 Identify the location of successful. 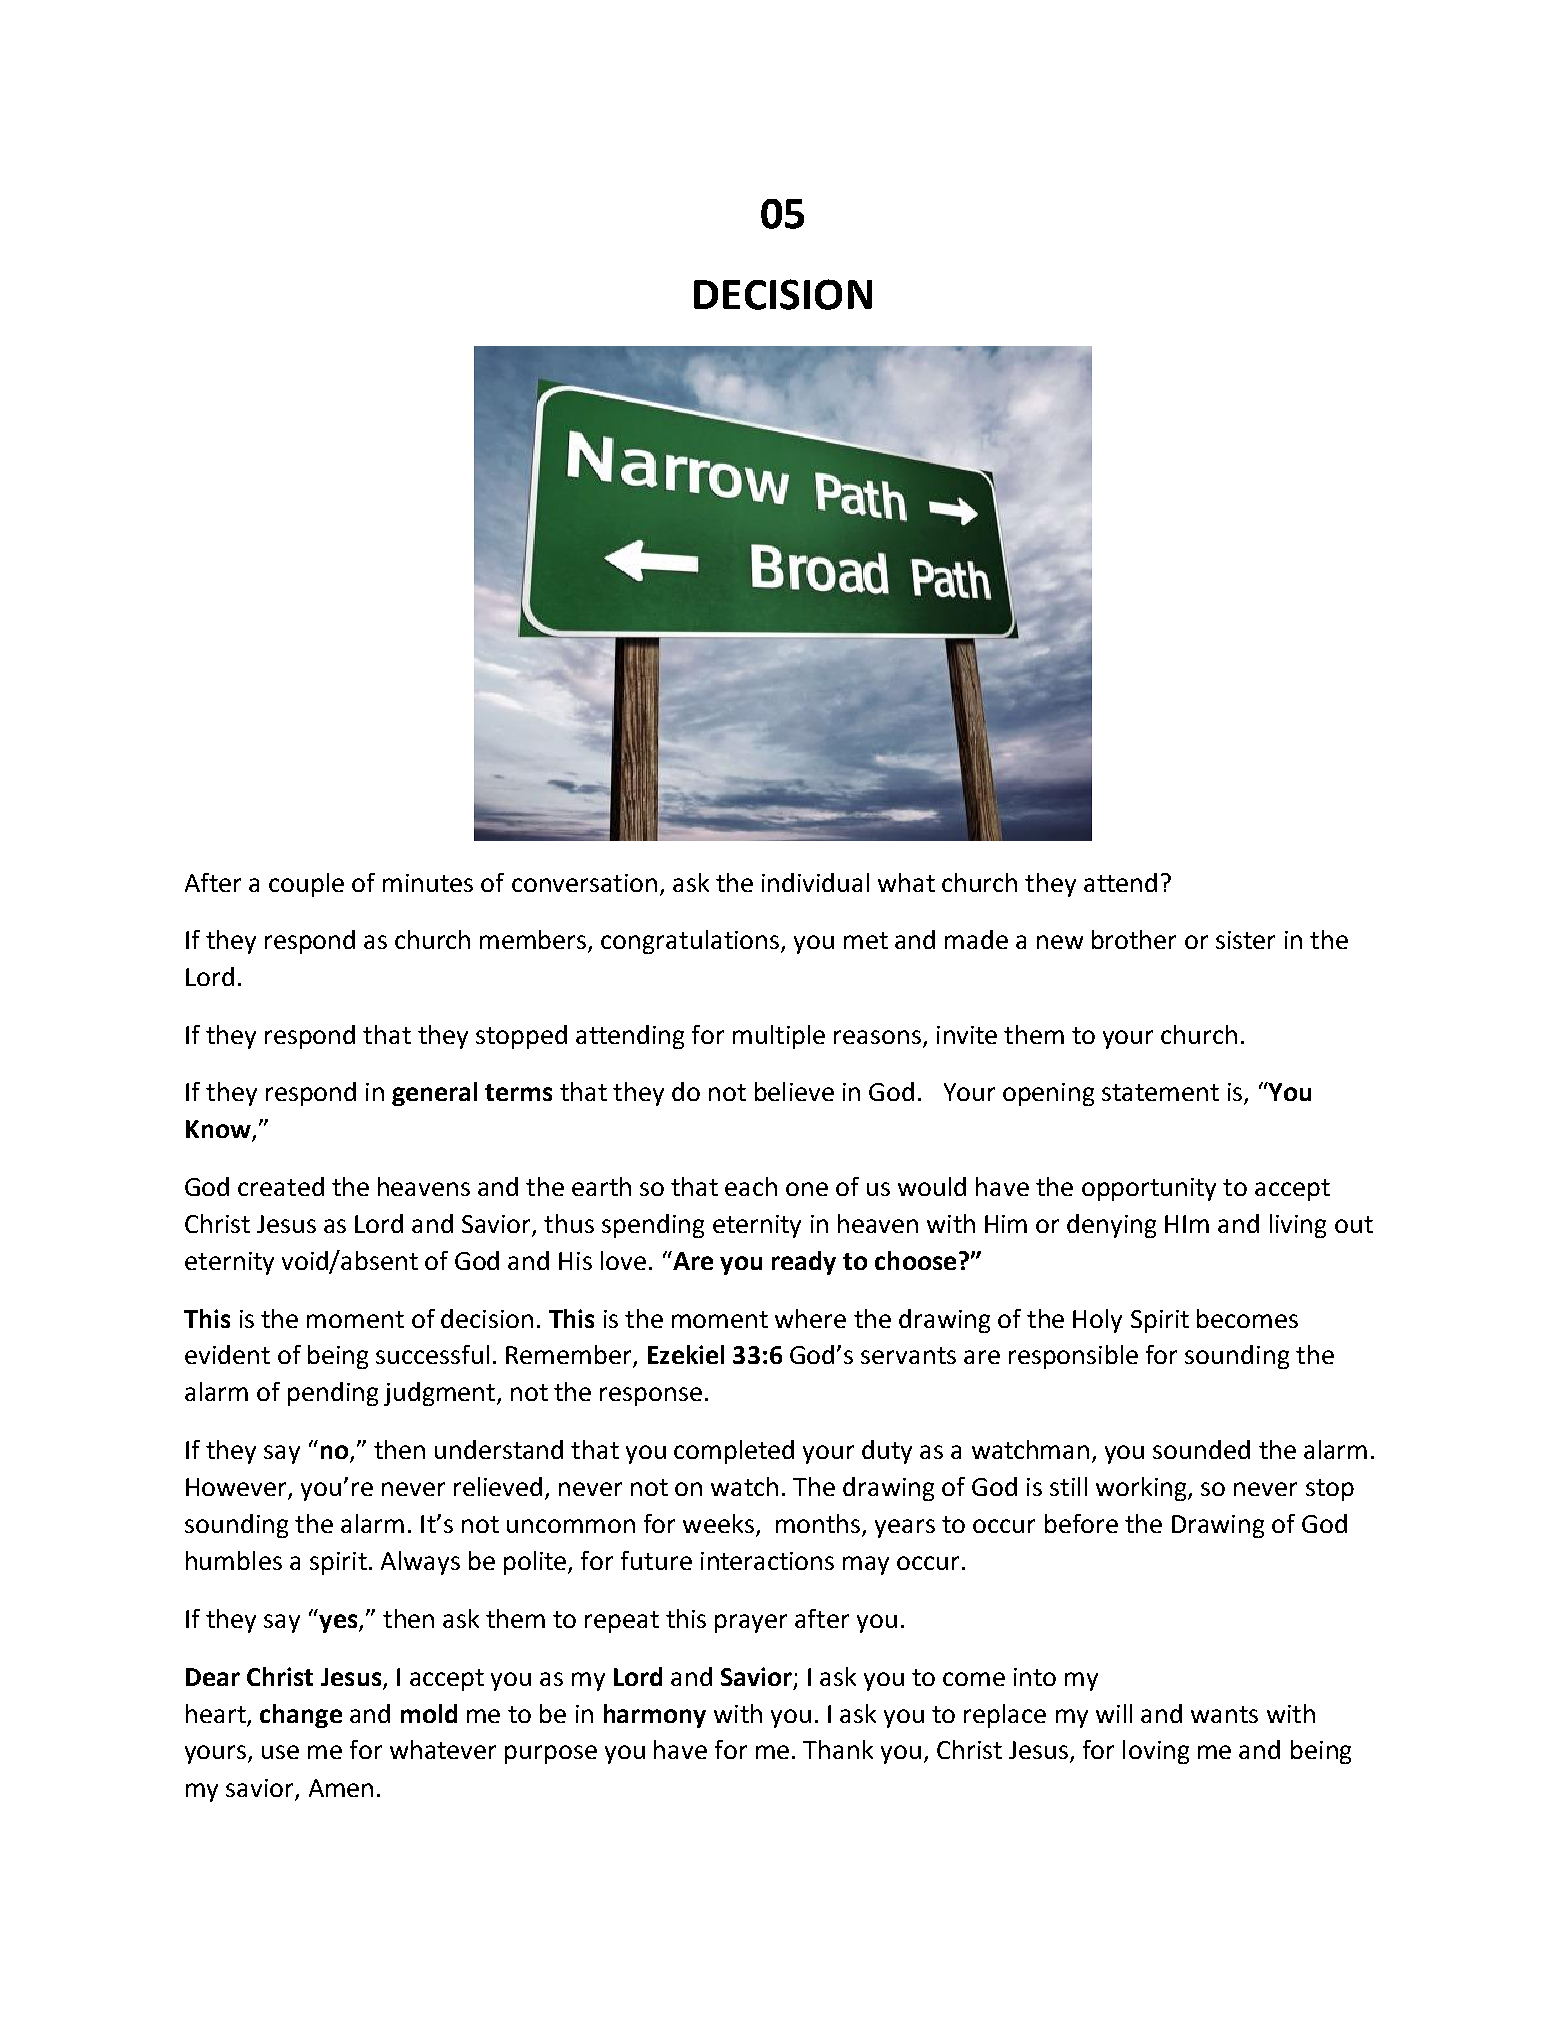
(432, 1354).
